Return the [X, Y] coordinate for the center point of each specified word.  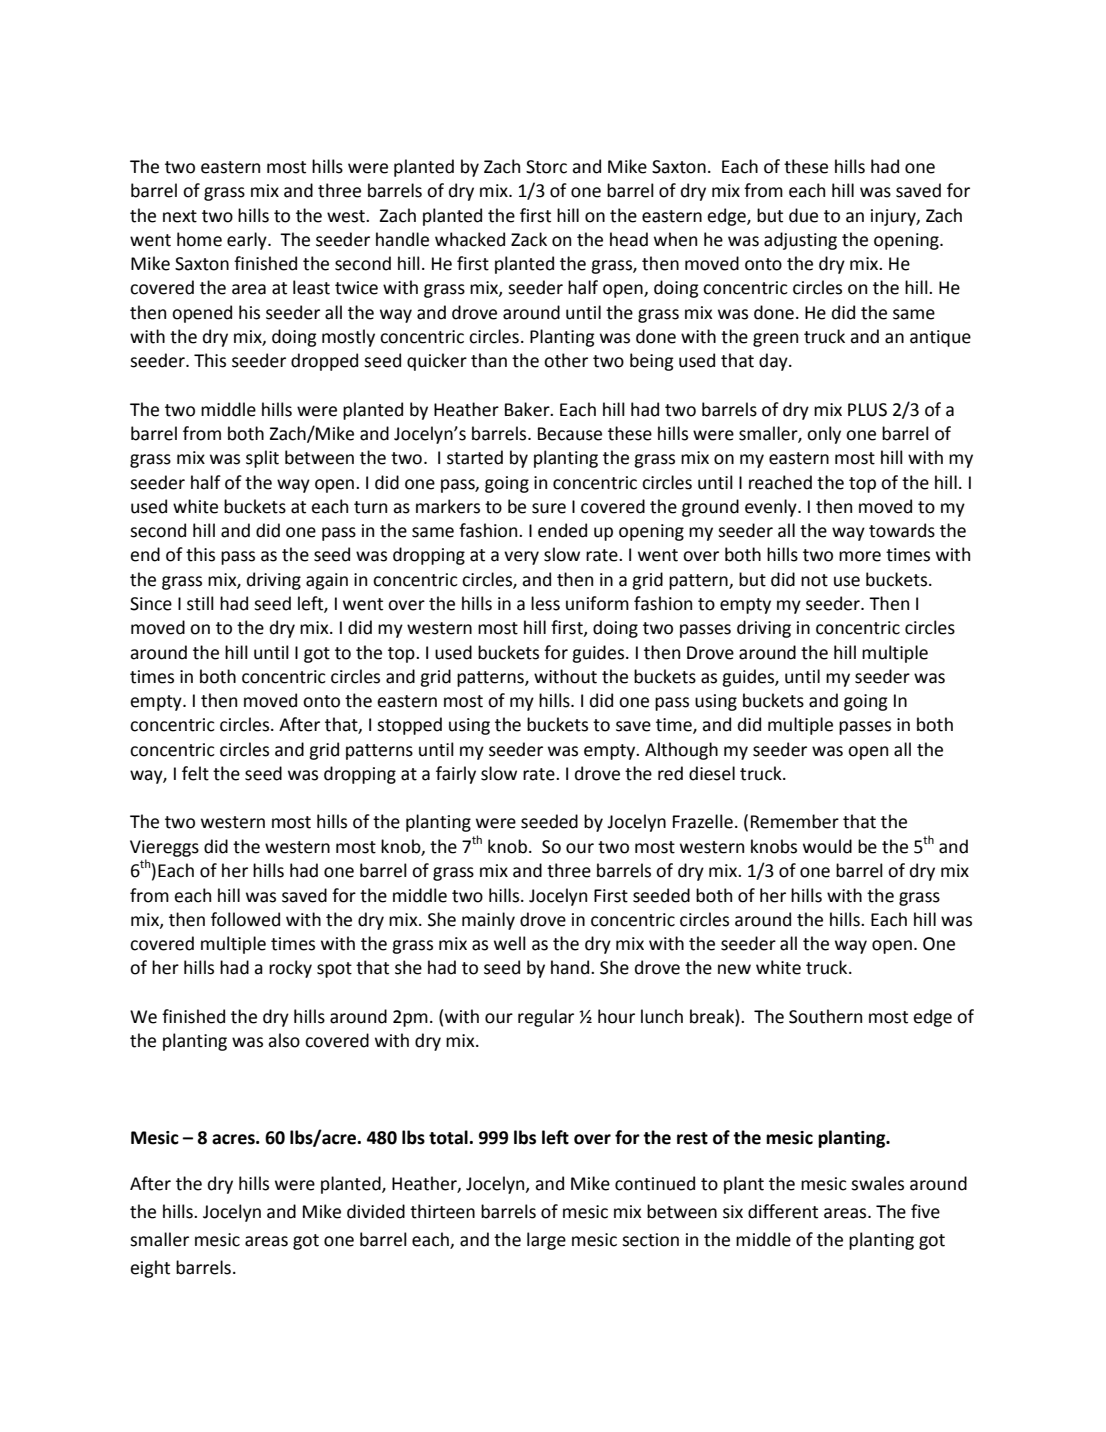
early [248, 241]
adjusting [800, 241]
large [546, 1241]
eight [150, 1269]
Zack [529, 239]
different [783, 1211]
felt [195, 773]
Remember [795, 821]
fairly [456, 775]
